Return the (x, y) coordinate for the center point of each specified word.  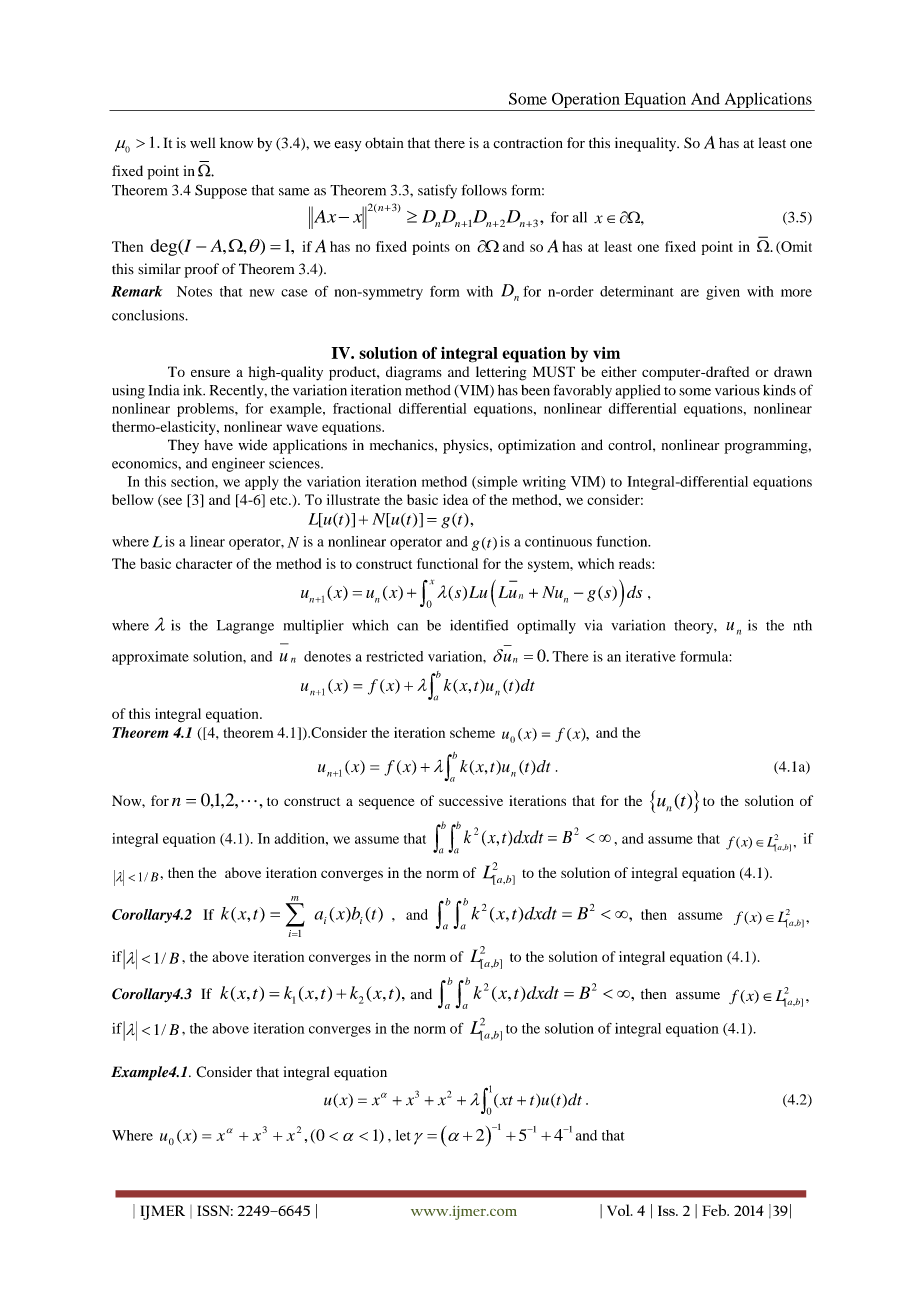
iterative (651, 656)
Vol (619, 1210)
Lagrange (245, 627)
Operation (585, 101)
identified (479, 625)
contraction (528, 143)
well (202, 142)
